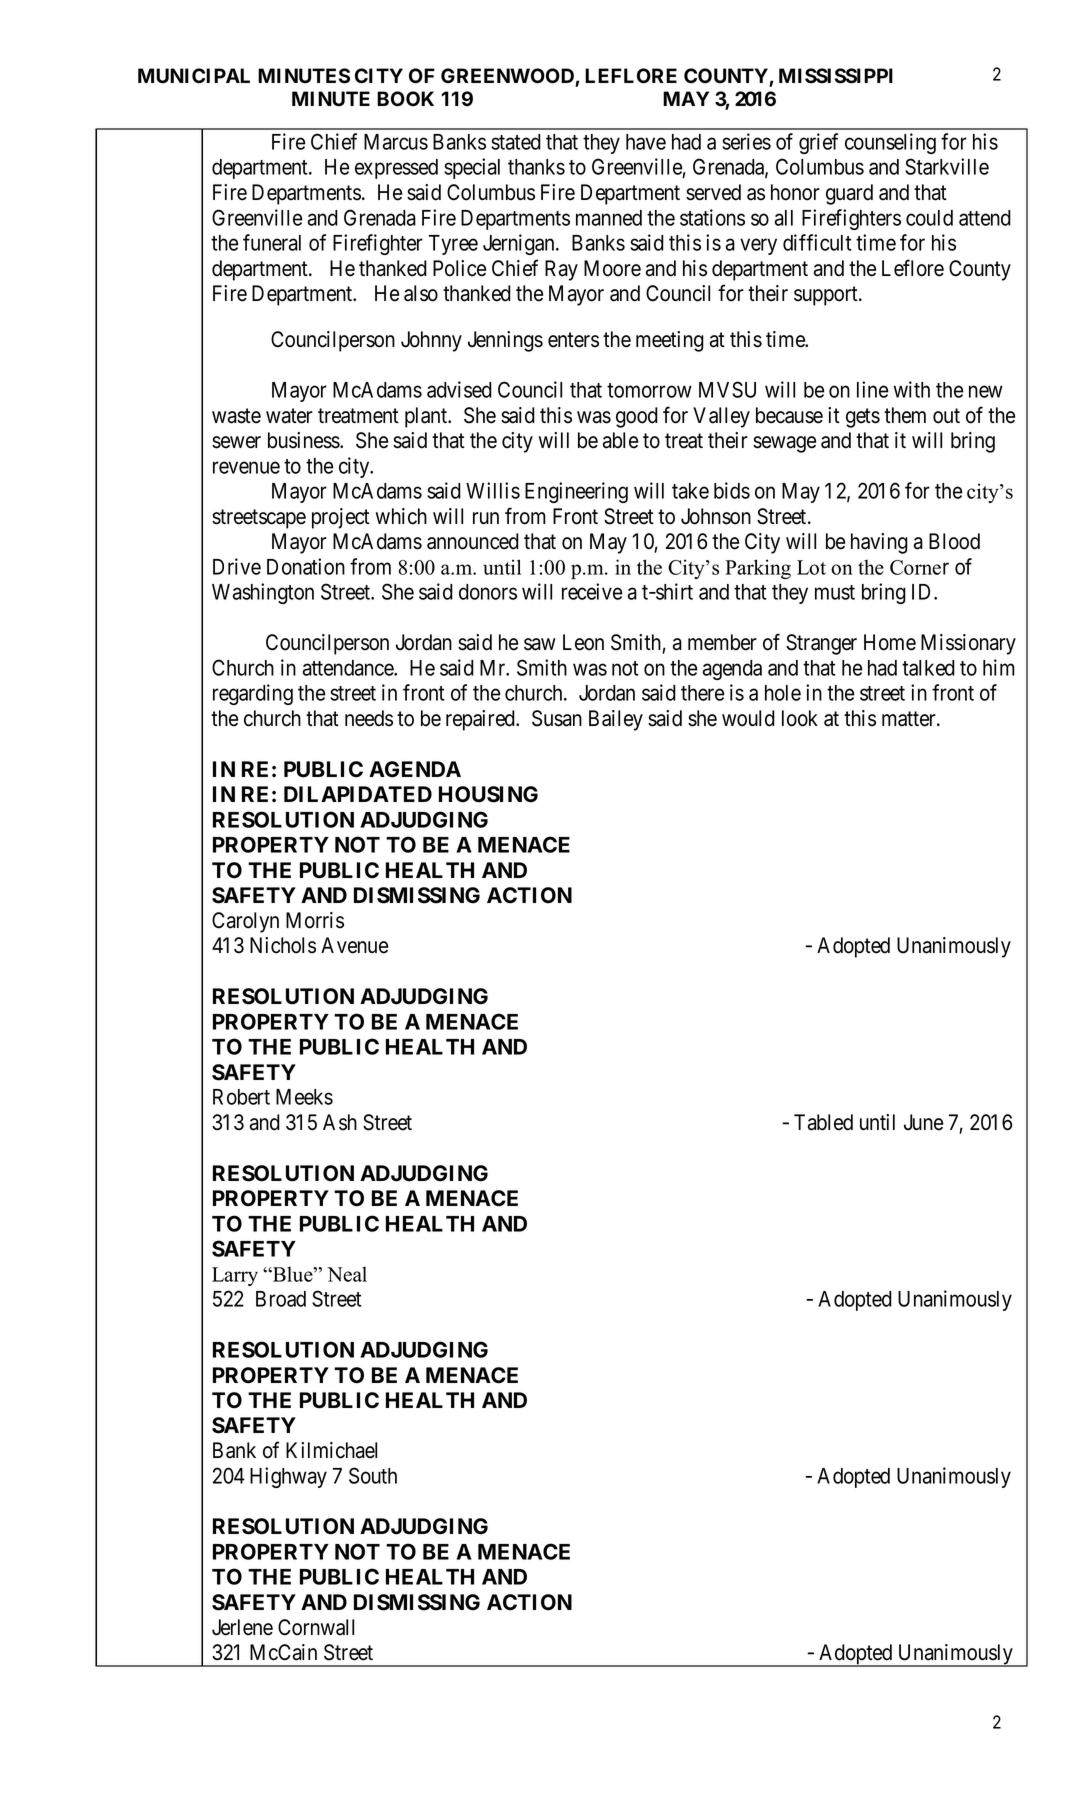 Image resolution: width=1091 pixels, height=1797 pixels. I want to click on Morris, so click(315, 920).
